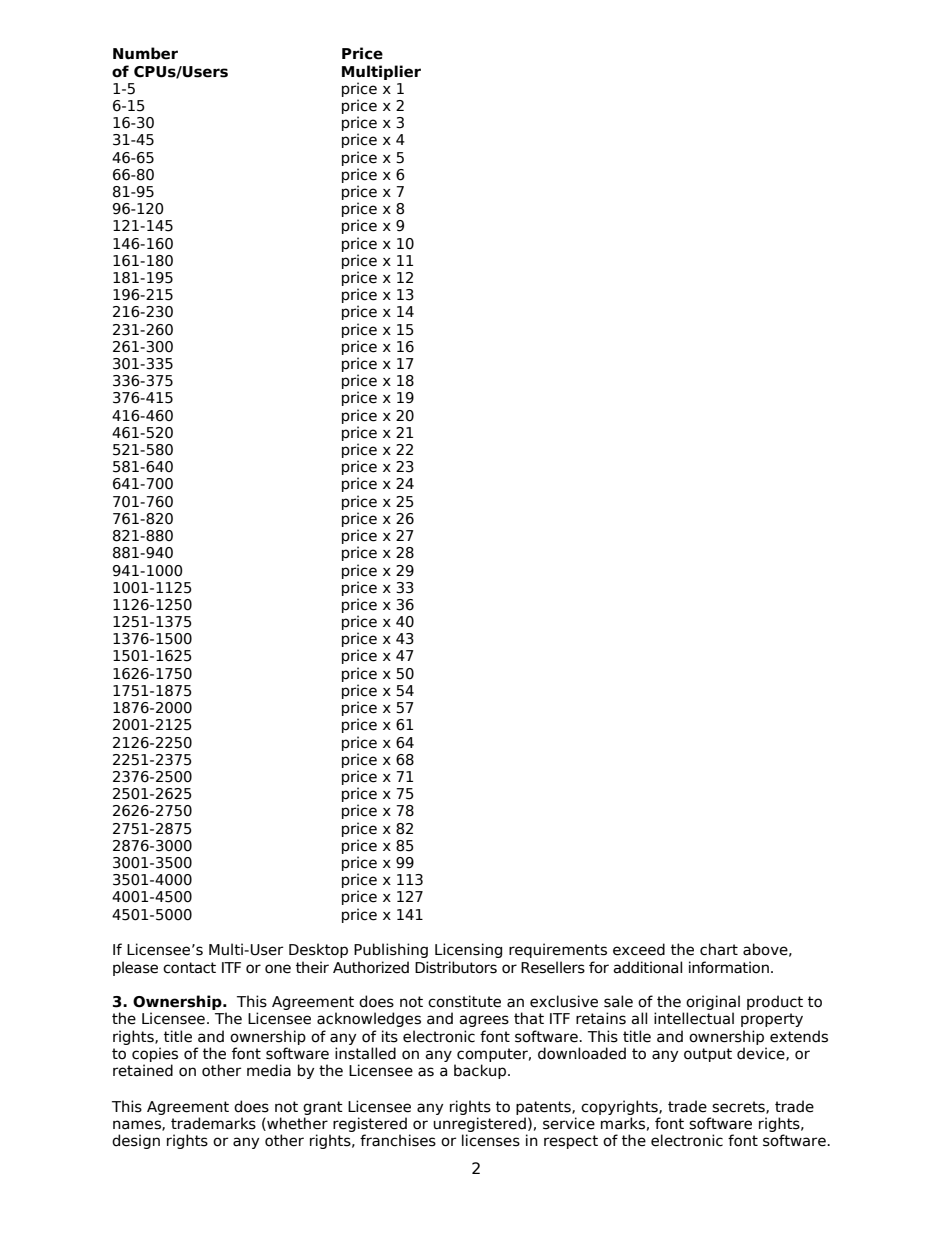 The image size is (952, 1233). What do you see at coordinates (468, 950) in the screenshot?
I see `Licensing` at bounding box center [468, 950].
